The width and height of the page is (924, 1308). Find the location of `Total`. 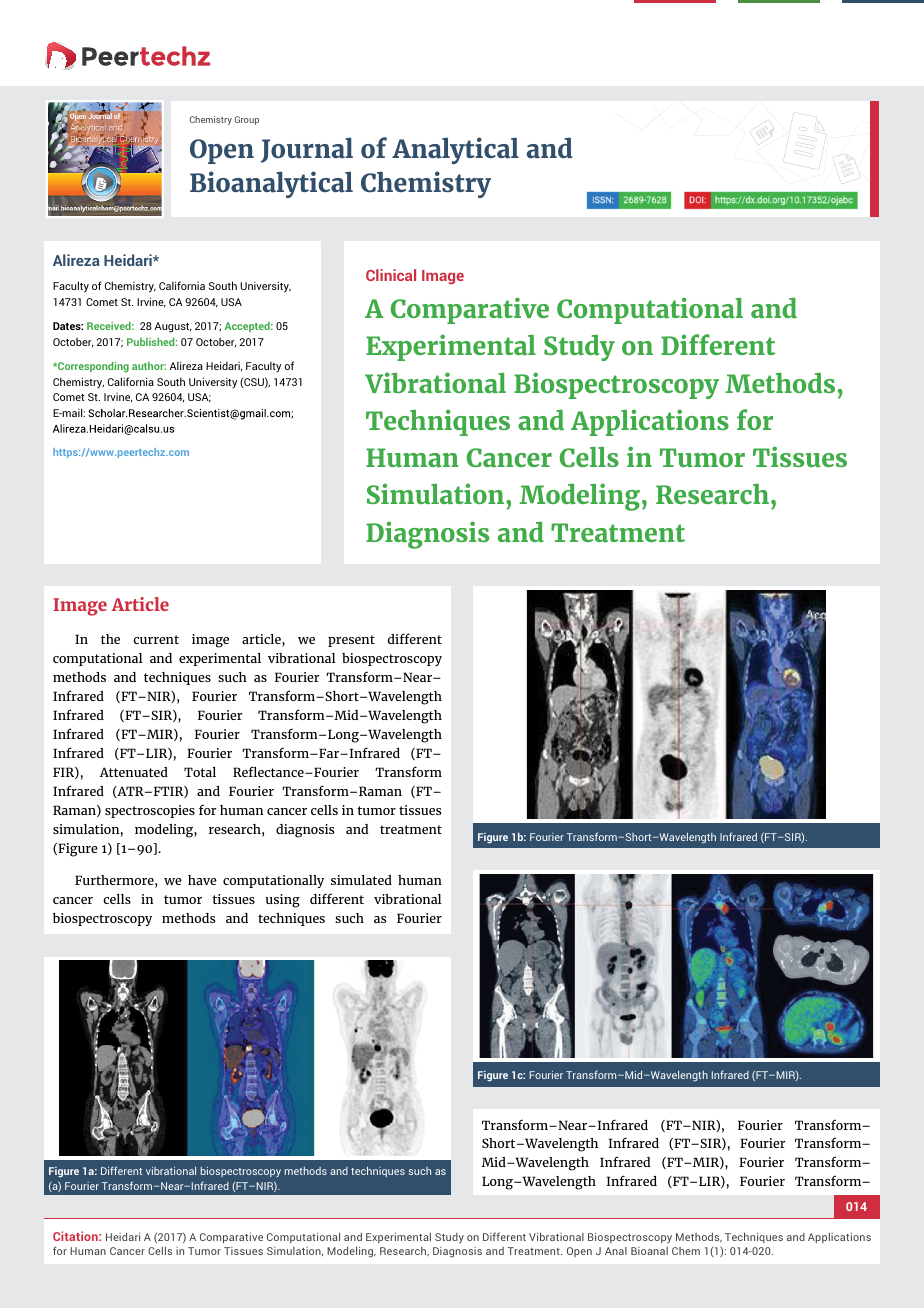

Total is located at coordinates (200, 772).
